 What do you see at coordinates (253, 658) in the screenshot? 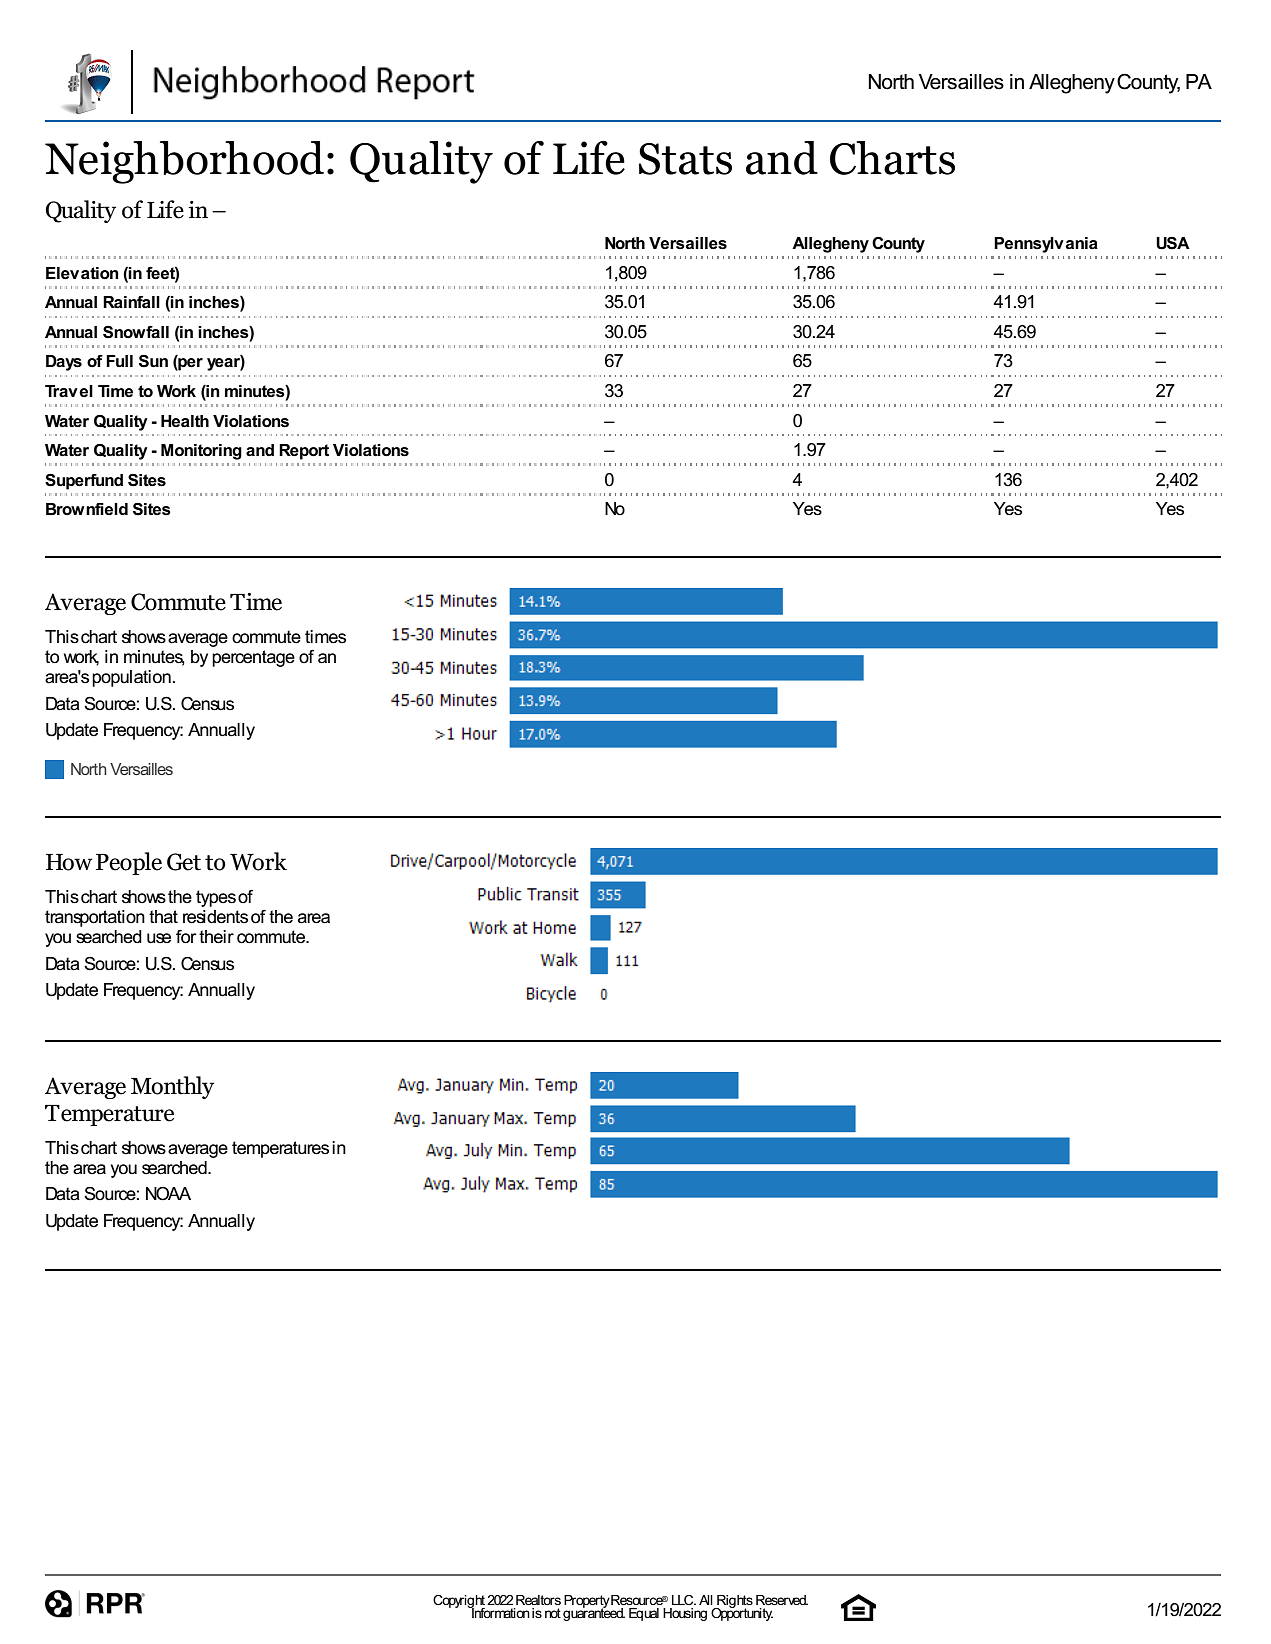
I see `percentage` at bounding box center [253, 658].
